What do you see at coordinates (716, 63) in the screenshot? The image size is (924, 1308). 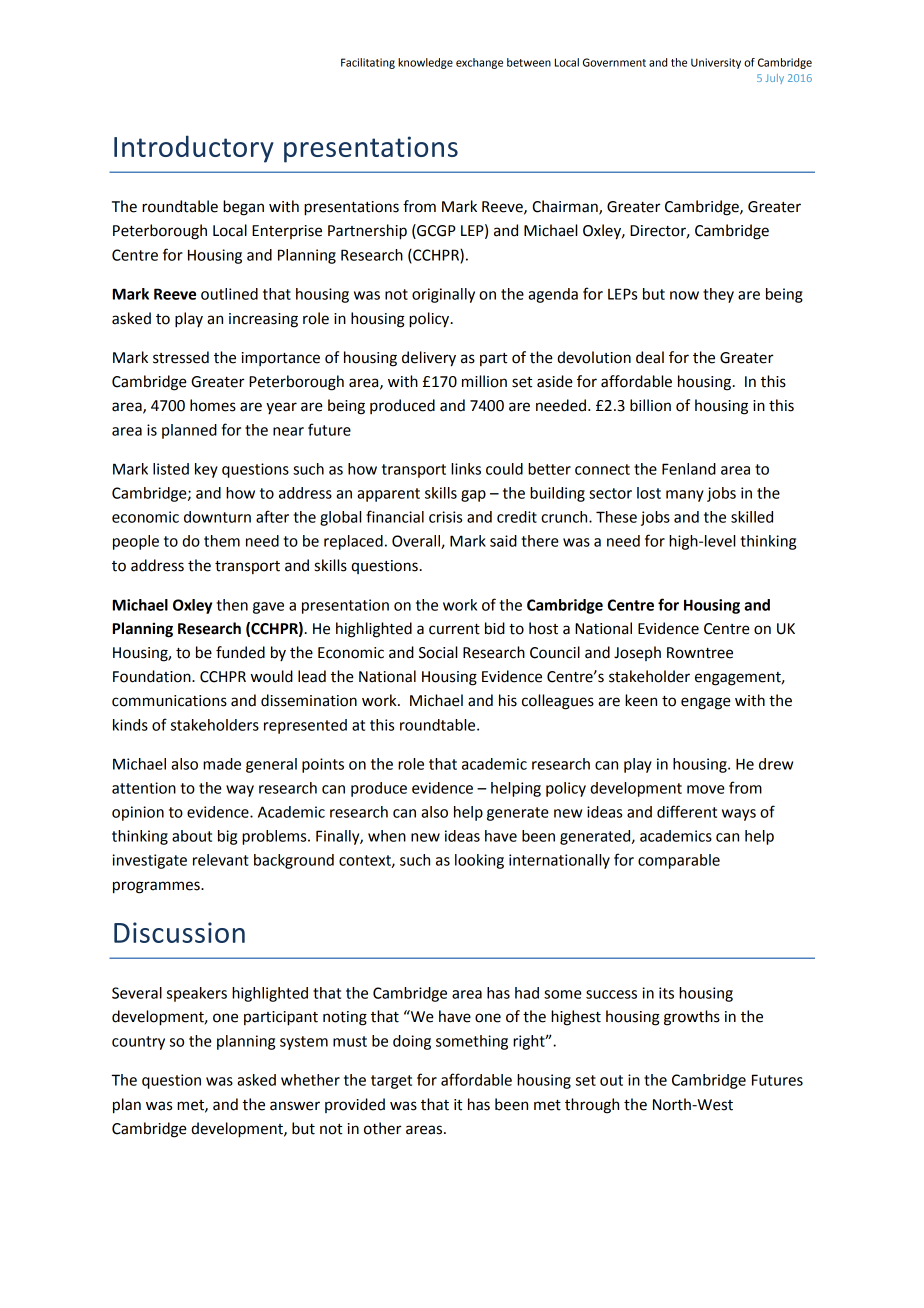 I see `University` at bounding box center [716, 63].
